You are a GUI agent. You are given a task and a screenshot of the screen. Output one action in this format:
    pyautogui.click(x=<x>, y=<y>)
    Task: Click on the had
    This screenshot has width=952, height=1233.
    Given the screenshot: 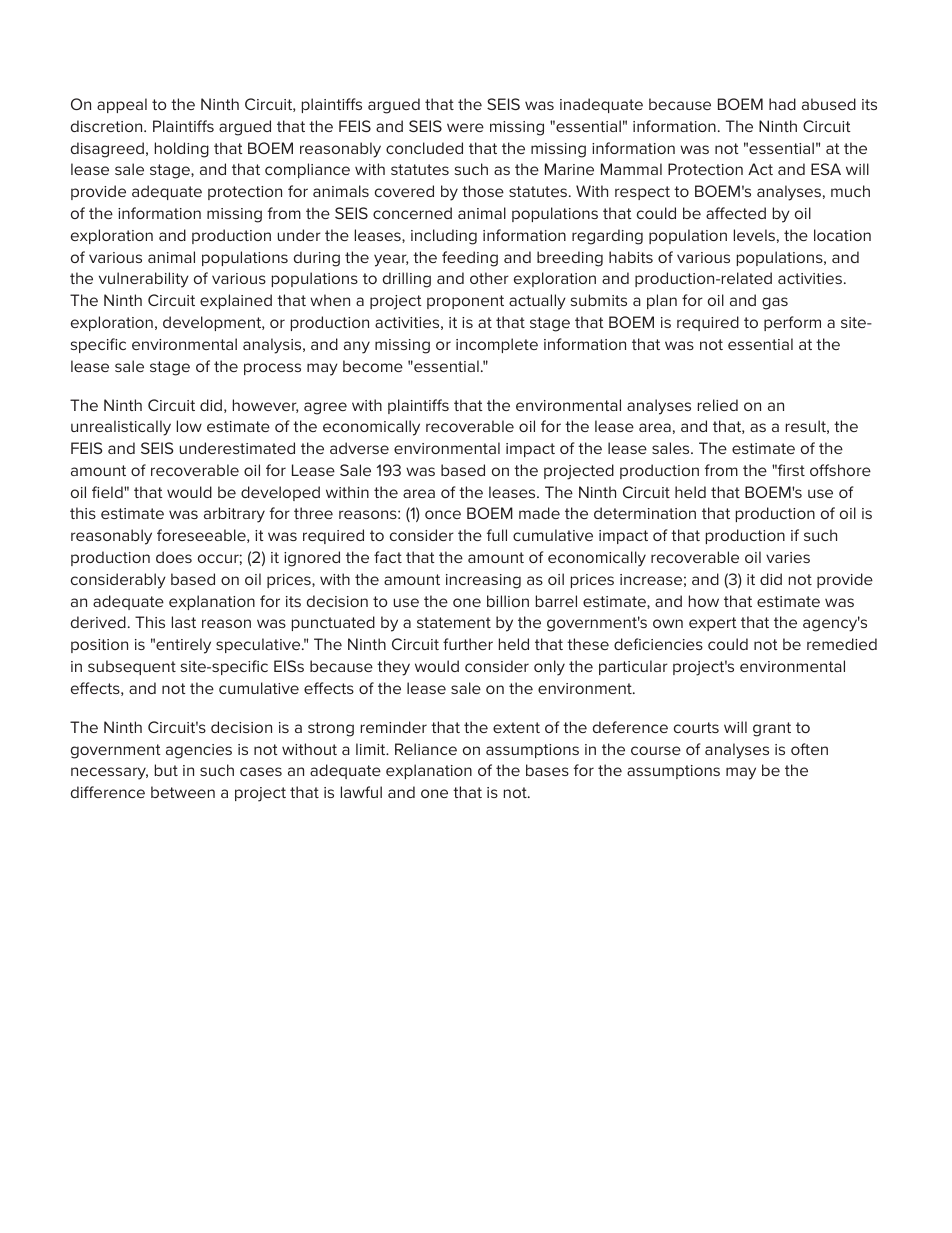 What is the action you would take?
    pyautogui.click(x=782, y=104)
